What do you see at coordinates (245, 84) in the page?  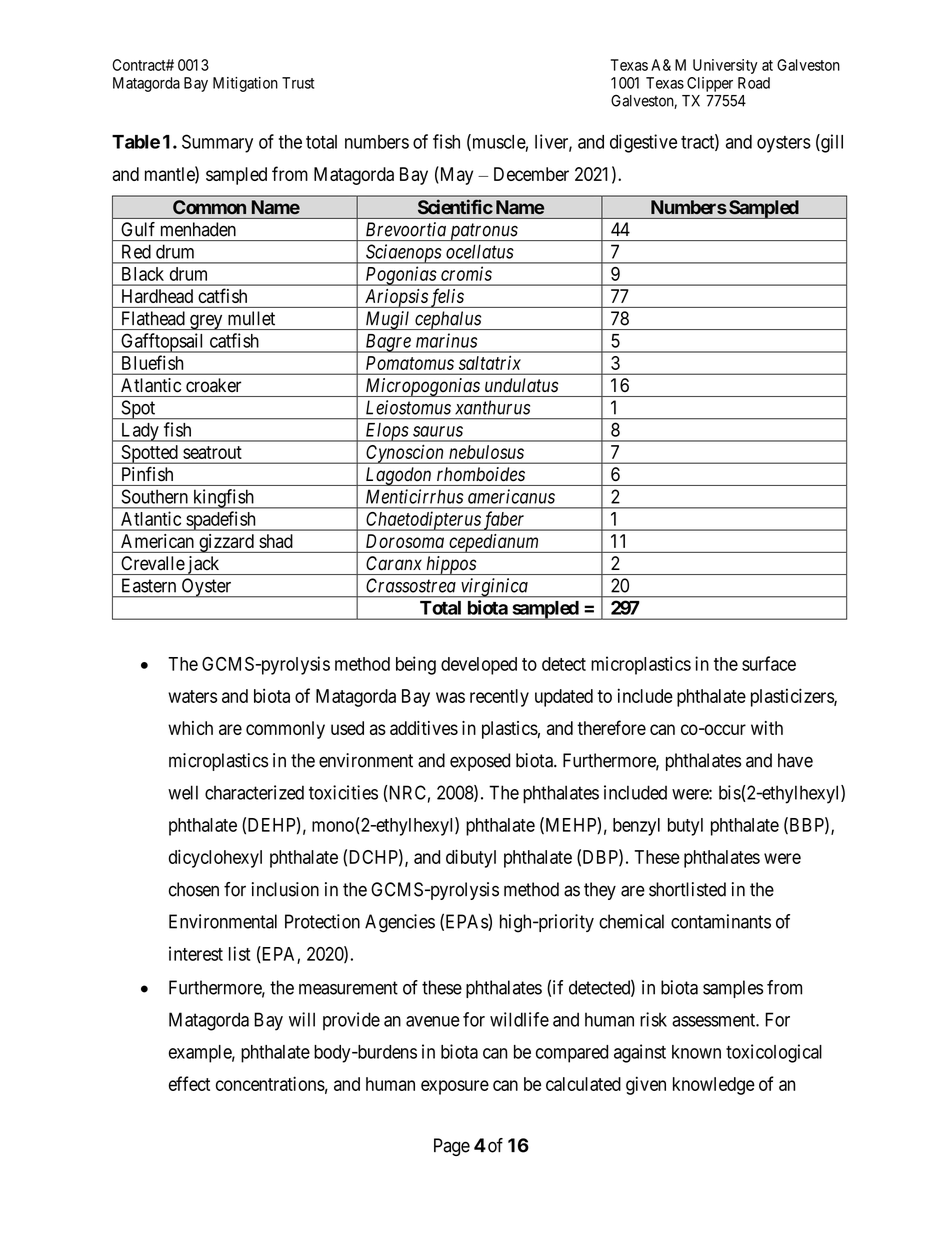 I see `Mitigation` at bounding box center [245, 84].
